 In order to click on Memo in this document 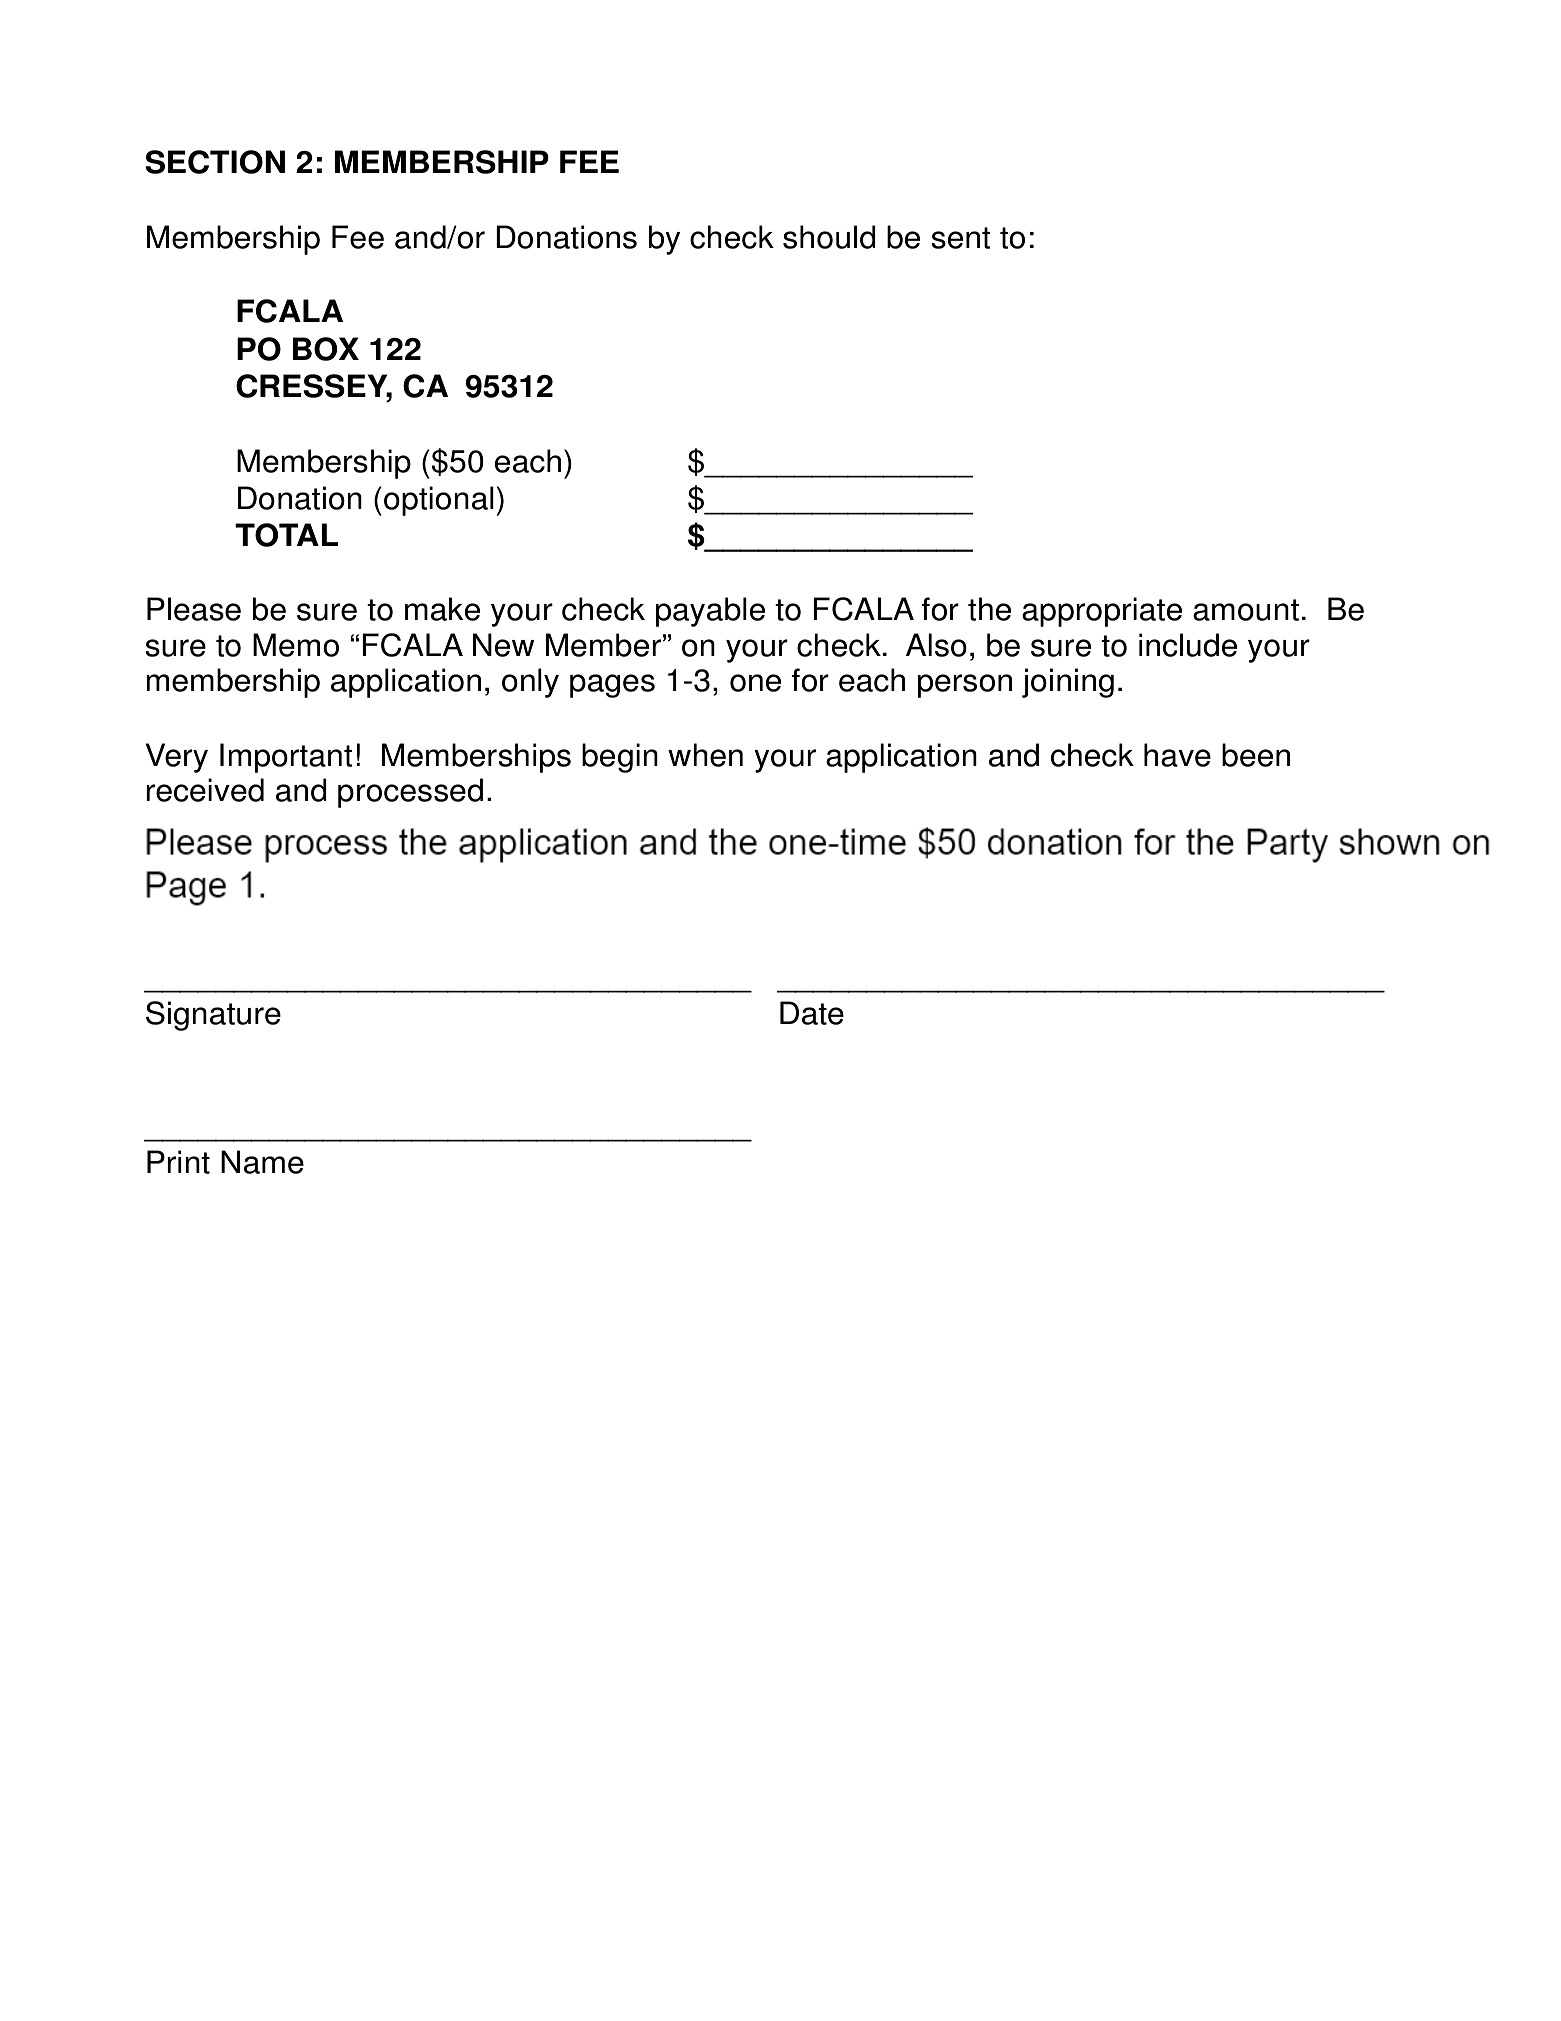, I will do `click(296, 645)`.
